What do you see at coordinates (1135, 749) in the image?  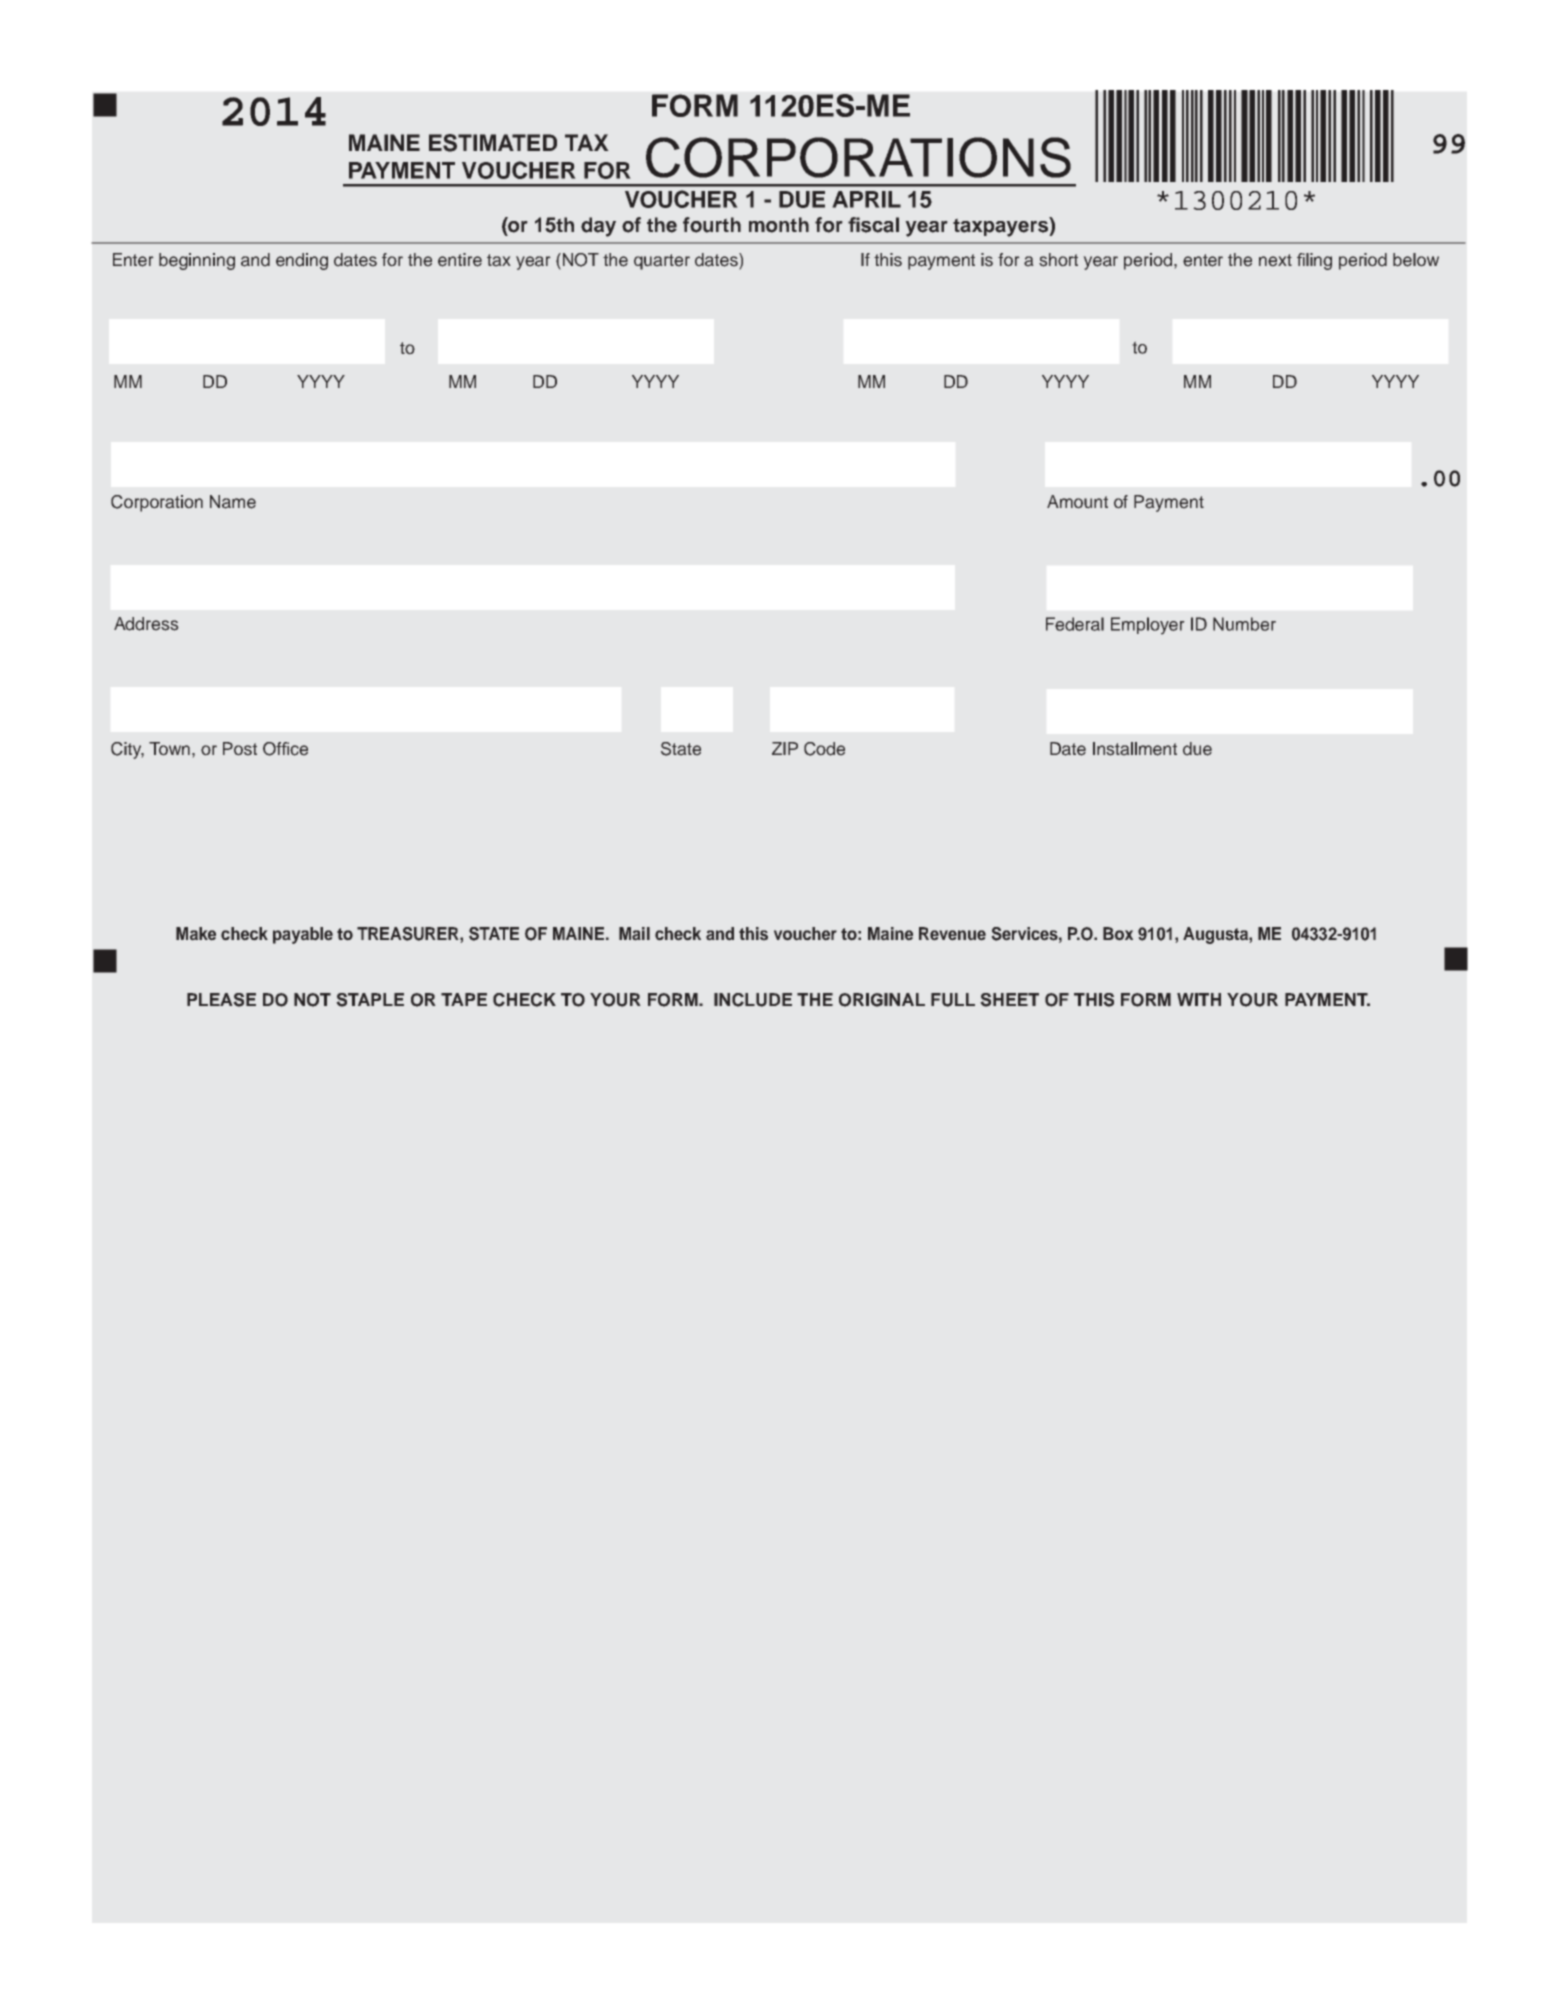 I see `Installment` at bounding box center [1135, 749].
